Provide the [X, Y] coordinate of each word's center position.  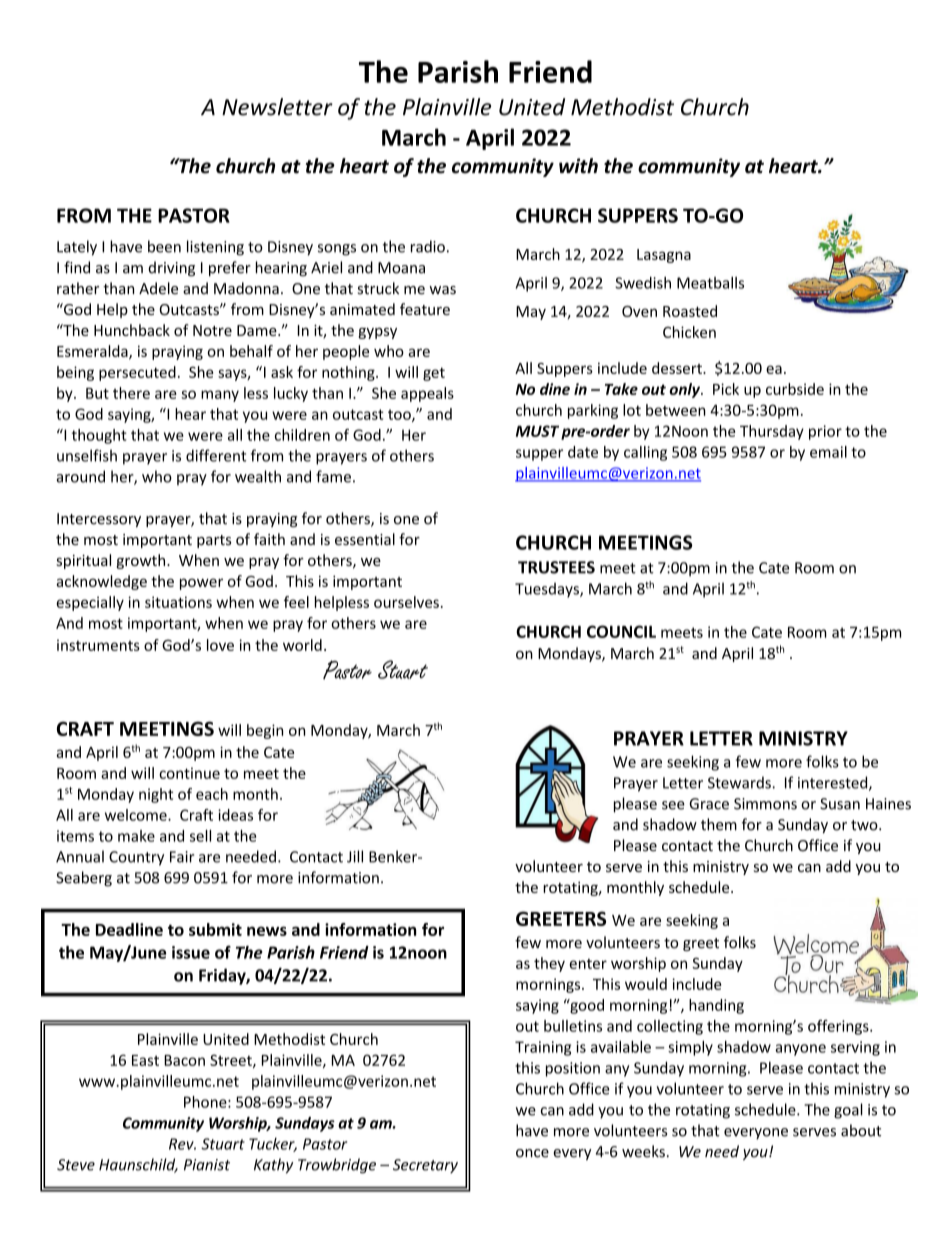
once [532, 1153]
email [828, 452]
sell [200, 836]
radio [428, 246]
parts [214, 541]
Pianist [207, 1165]
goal [848, 1111]
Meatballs [710, 283]
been [164, 246]
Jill [355, 856]
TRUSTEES [556, 567]
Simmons [765, 804]
